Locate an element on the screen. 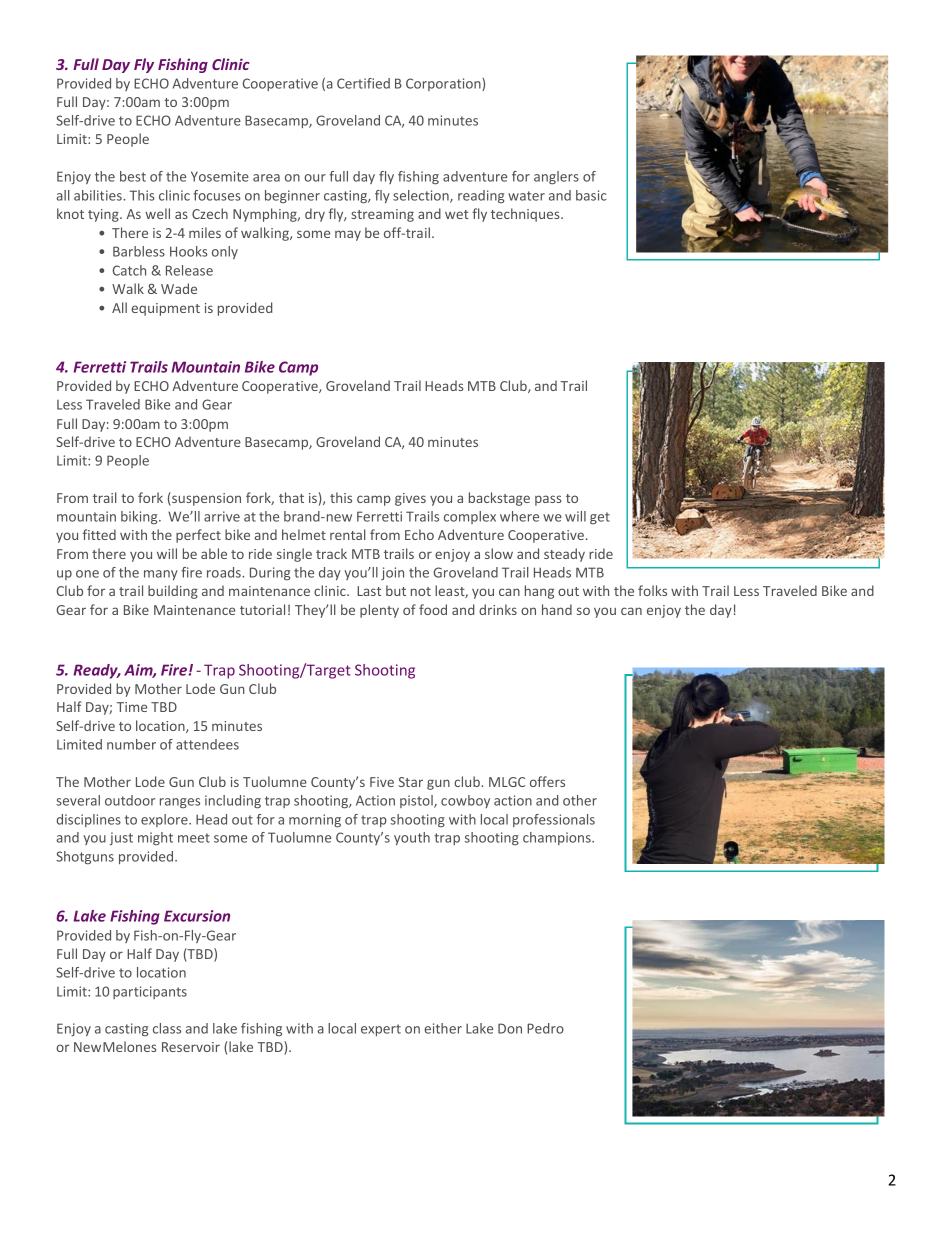 This screenshot has height=1233, width=952. expert is located at coordinates (381, 1030).
